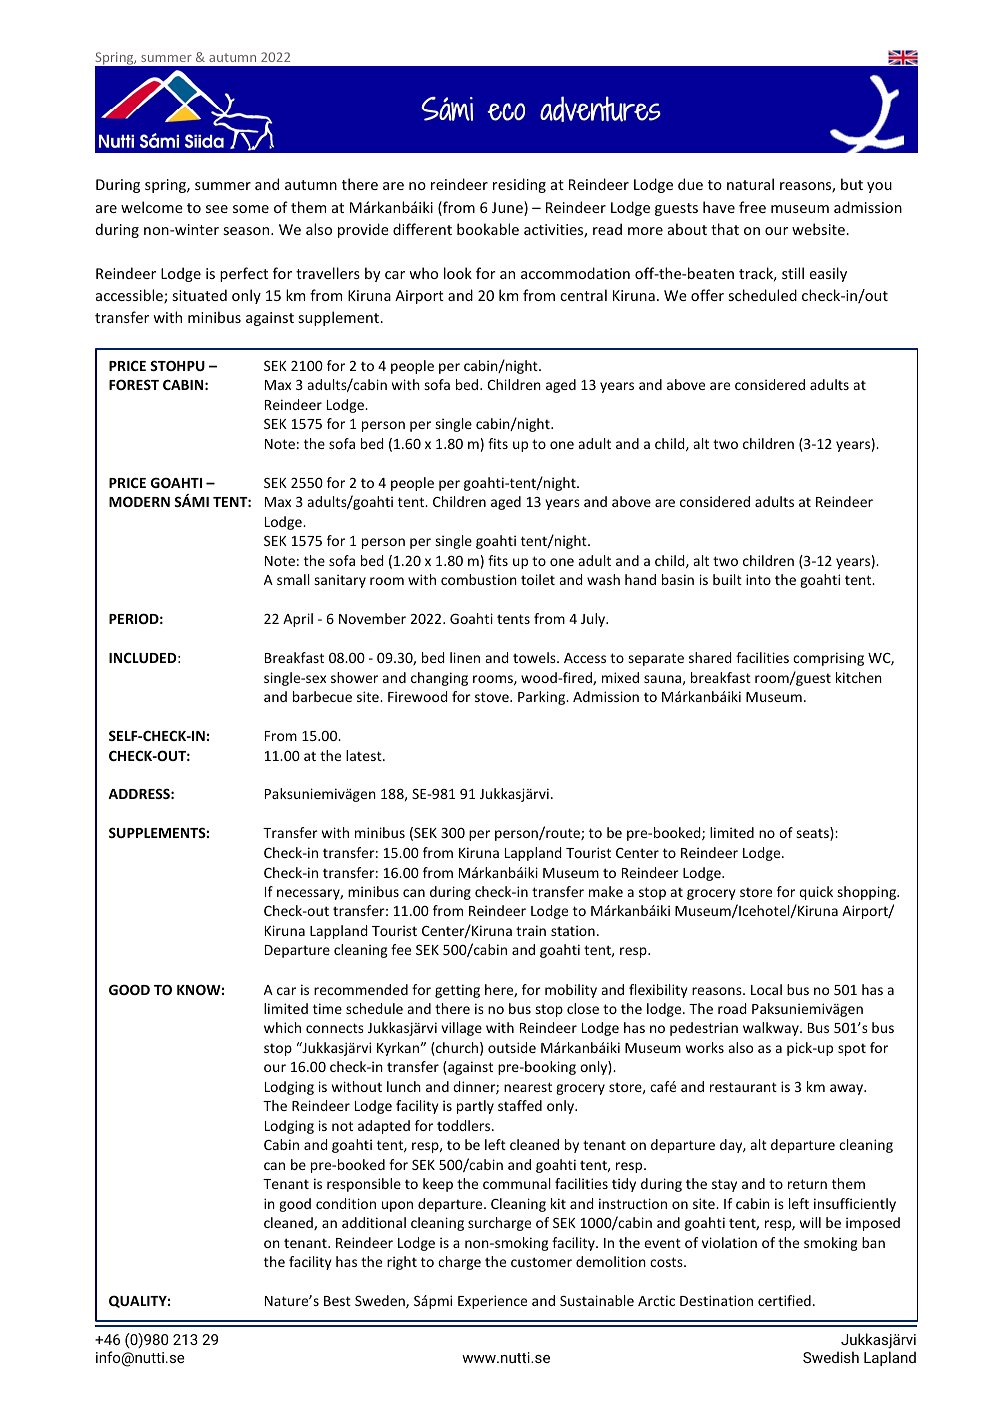 The height and width of the image is (1415, 1000). Describe the element at coordinates (293, 579) in the image. I see `small` at that location.
